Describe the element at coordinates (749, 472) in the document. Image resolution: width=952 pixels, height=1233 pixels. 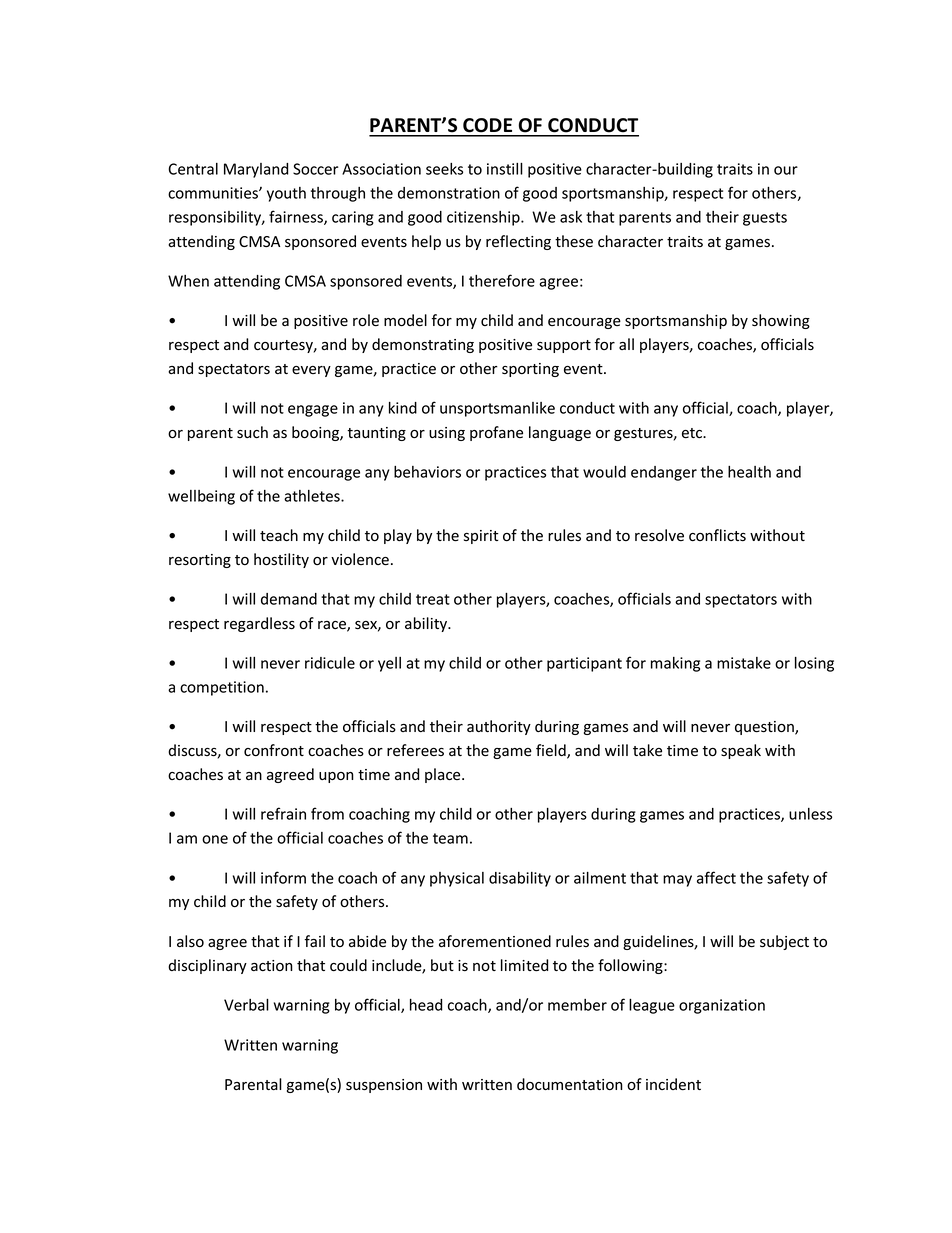
I see `health` at that location.
